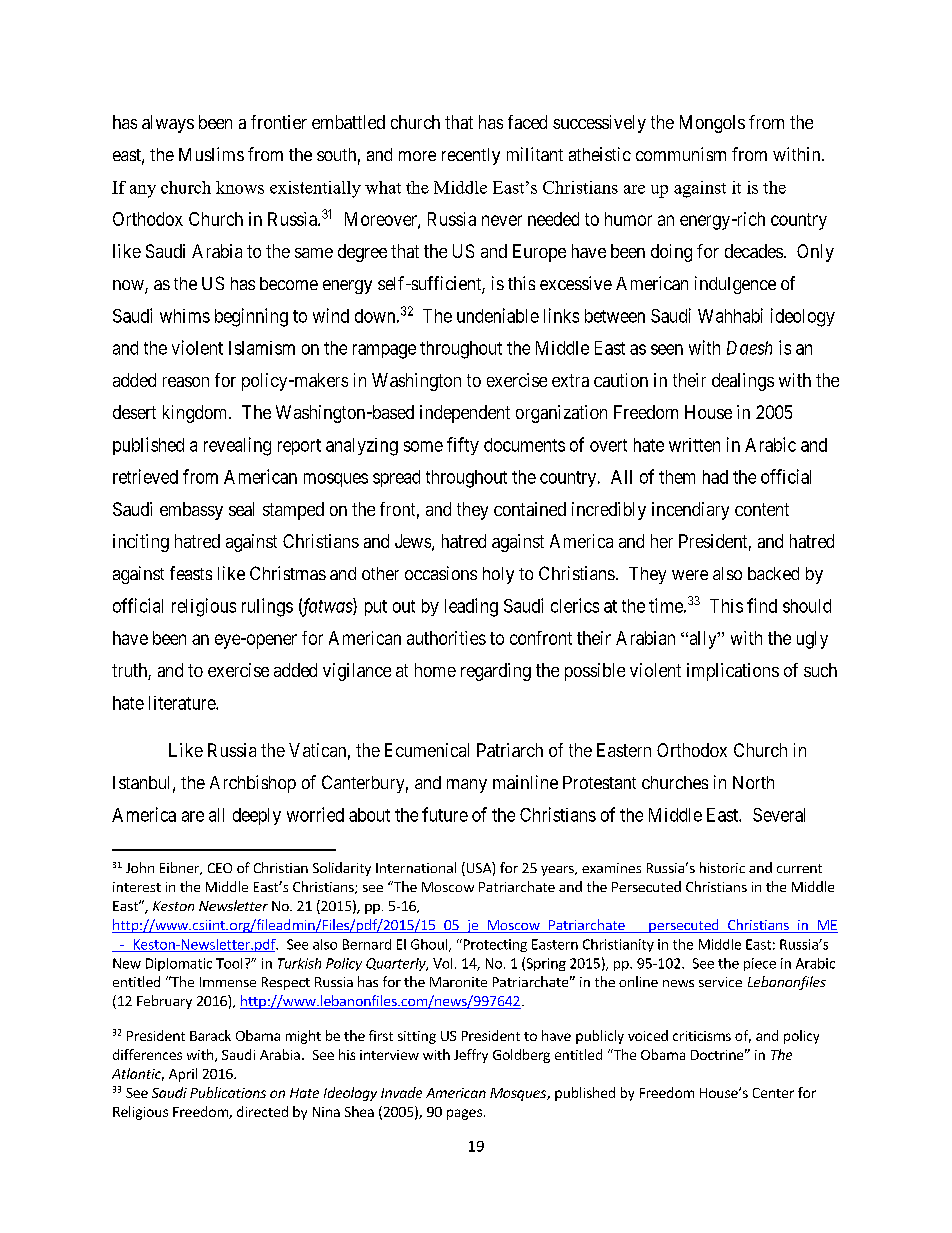  Describe the element at coordinates (471, 607) in the document. I see `leading` at that location.
